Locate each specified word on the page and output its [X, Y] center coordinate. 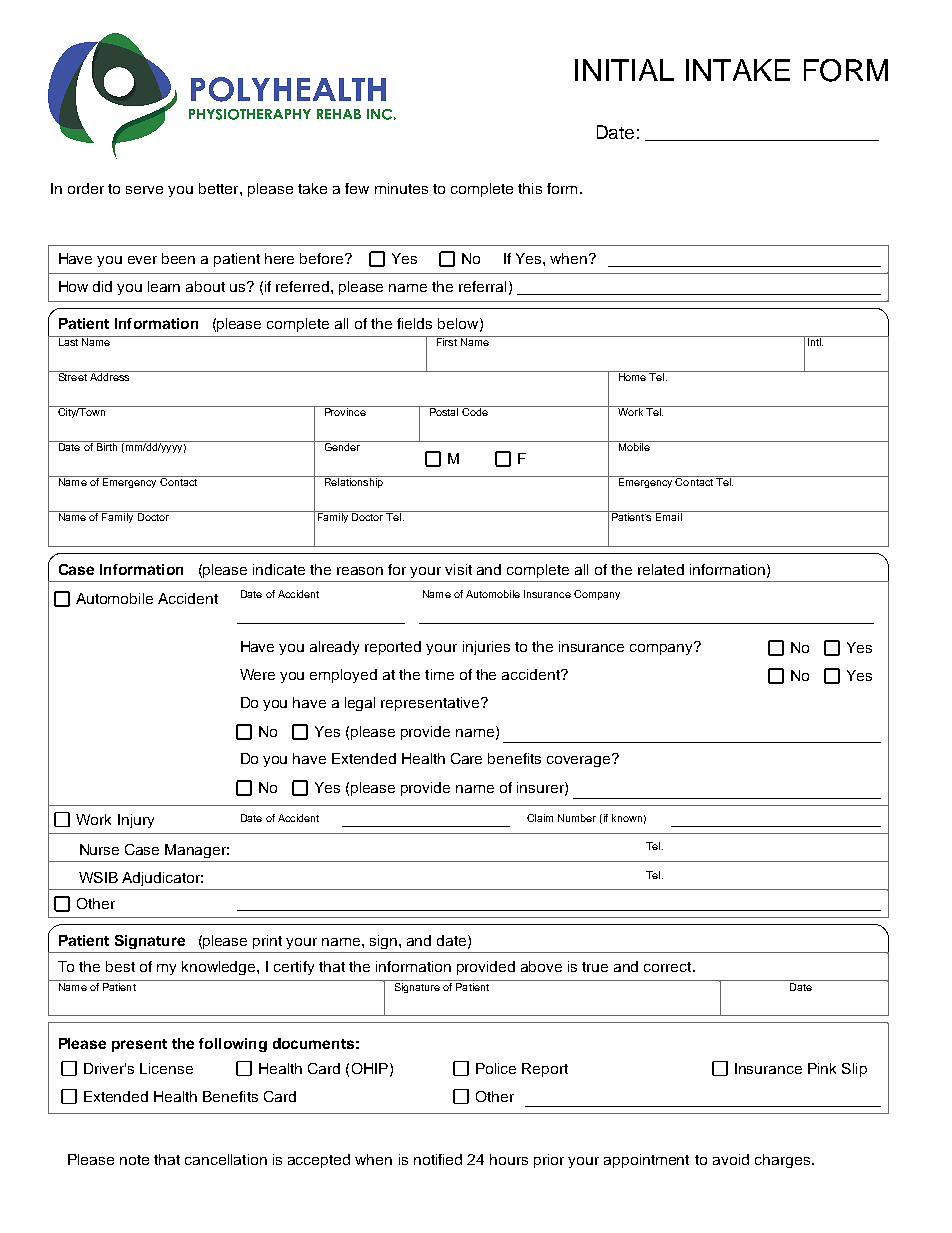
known [627, 818]
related [661, 569]
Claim [540, 818]
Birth [107, 446]
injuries [486, 648]
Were [257, 674]
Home [632, 376]
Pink [822, 1068]
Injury [136, 821]
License [166, 1068]
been [178, 258]
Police [496, 1068]
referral [482, 286]
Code [475, 411]
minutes [401, 188]
